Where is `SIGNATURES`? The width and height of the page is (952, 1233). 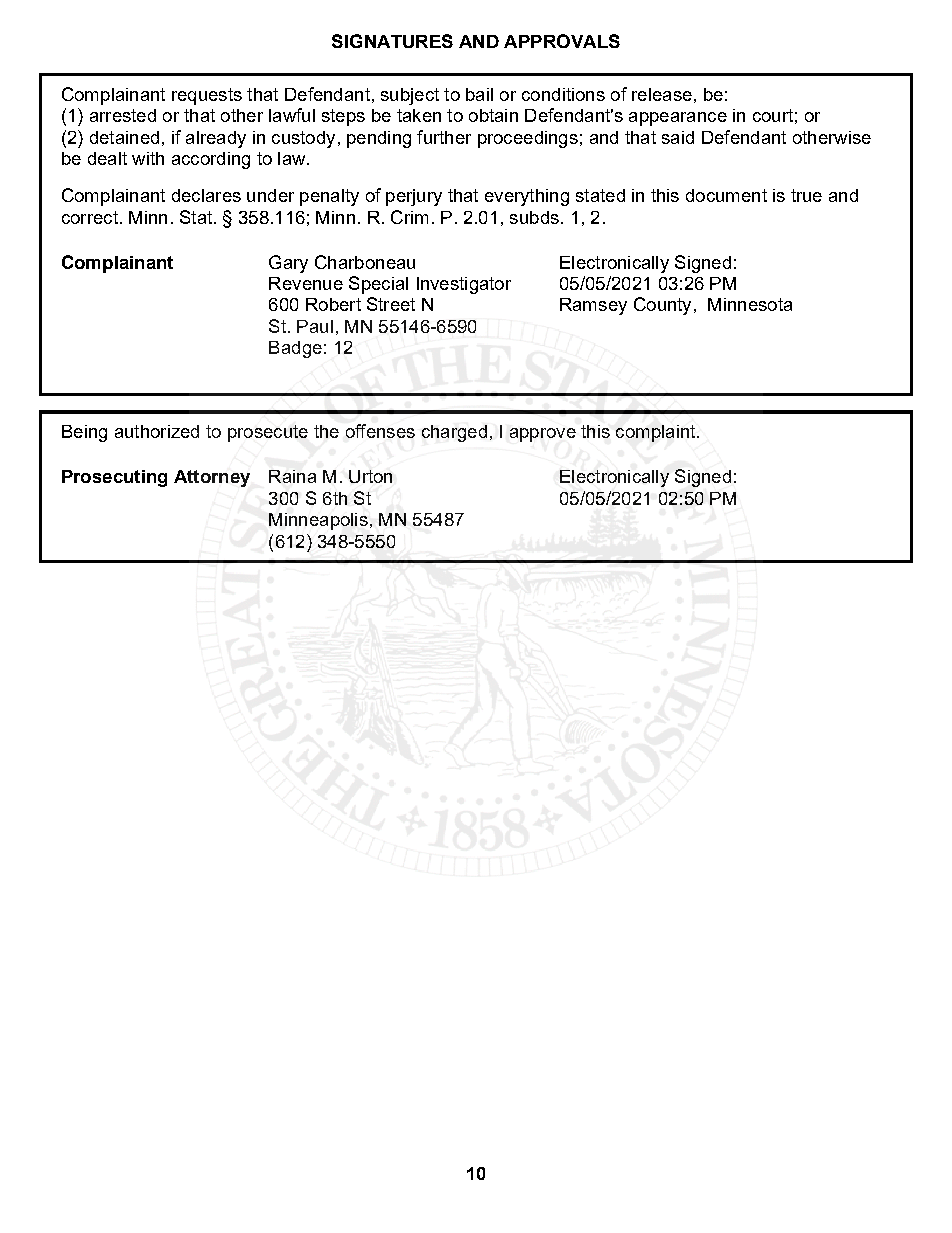
SIGNATURES is located at coordinates (392, 41).
